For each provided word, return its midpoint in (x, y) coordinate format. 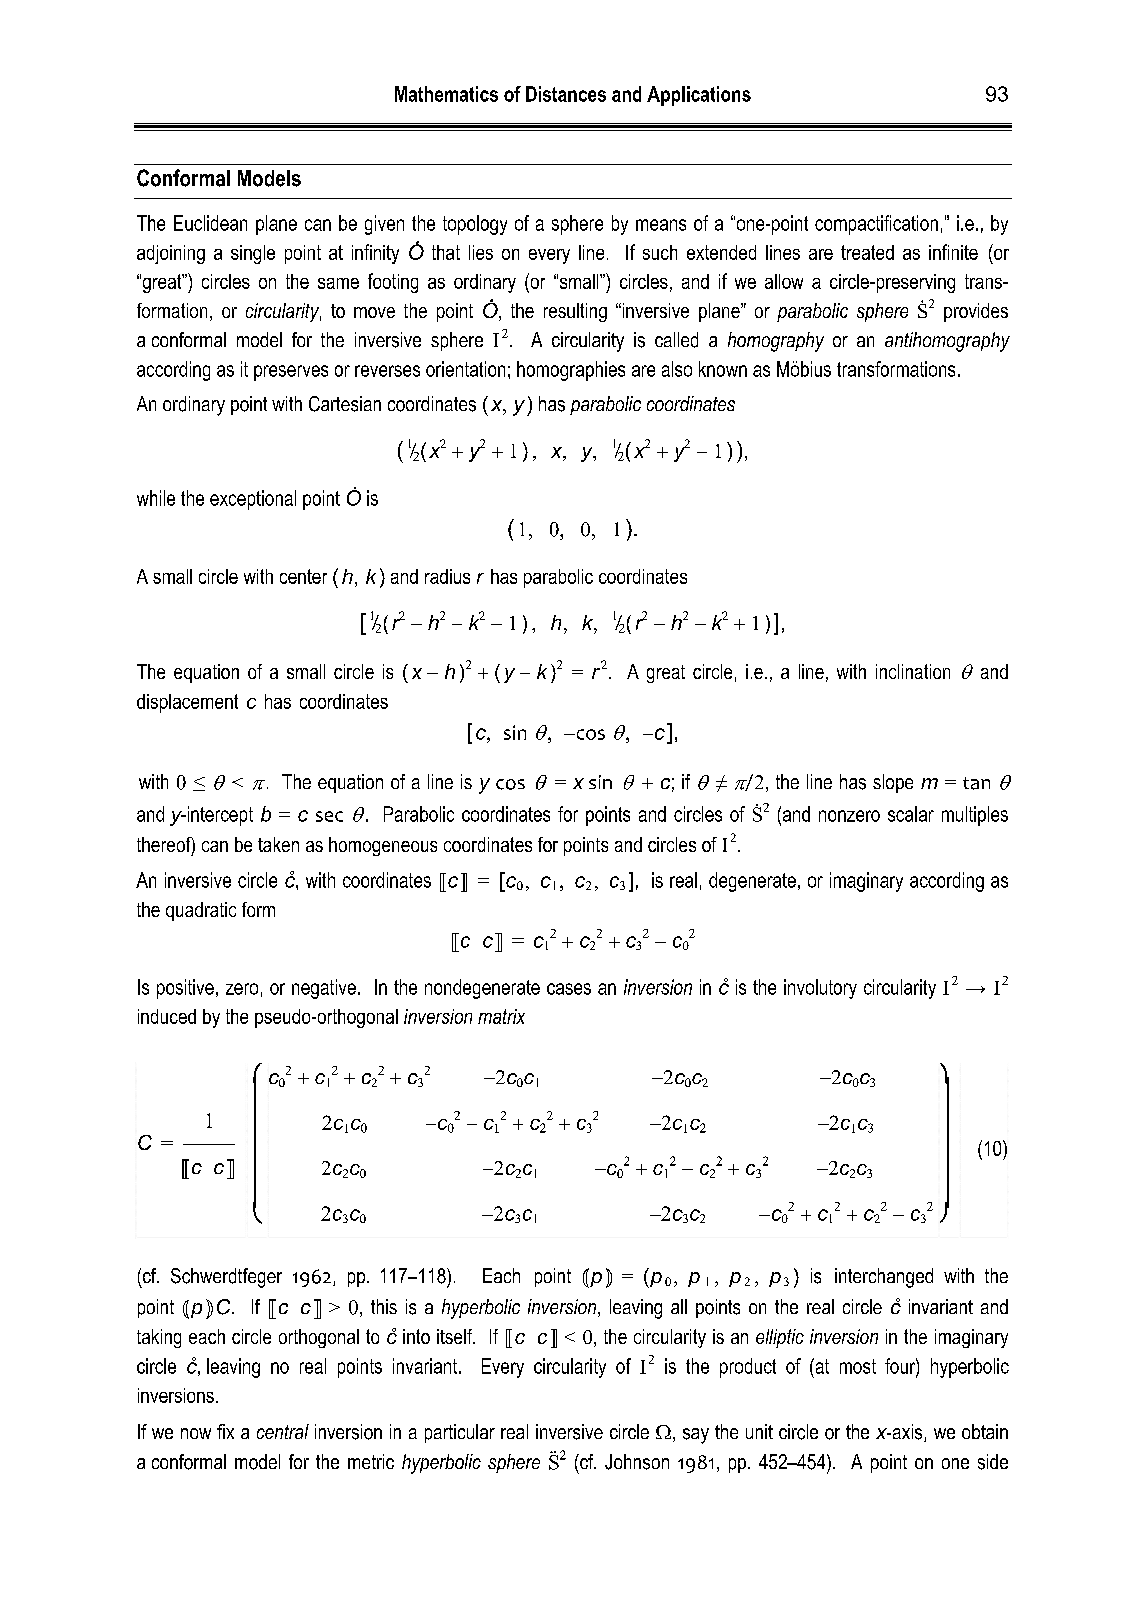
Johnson (637, 1462)
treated (867, 252)
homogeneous (383, 846)
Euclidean (210, 223)
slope (893, 783)
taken (278, 844)
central (283, 1431)
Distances (566, 94)
